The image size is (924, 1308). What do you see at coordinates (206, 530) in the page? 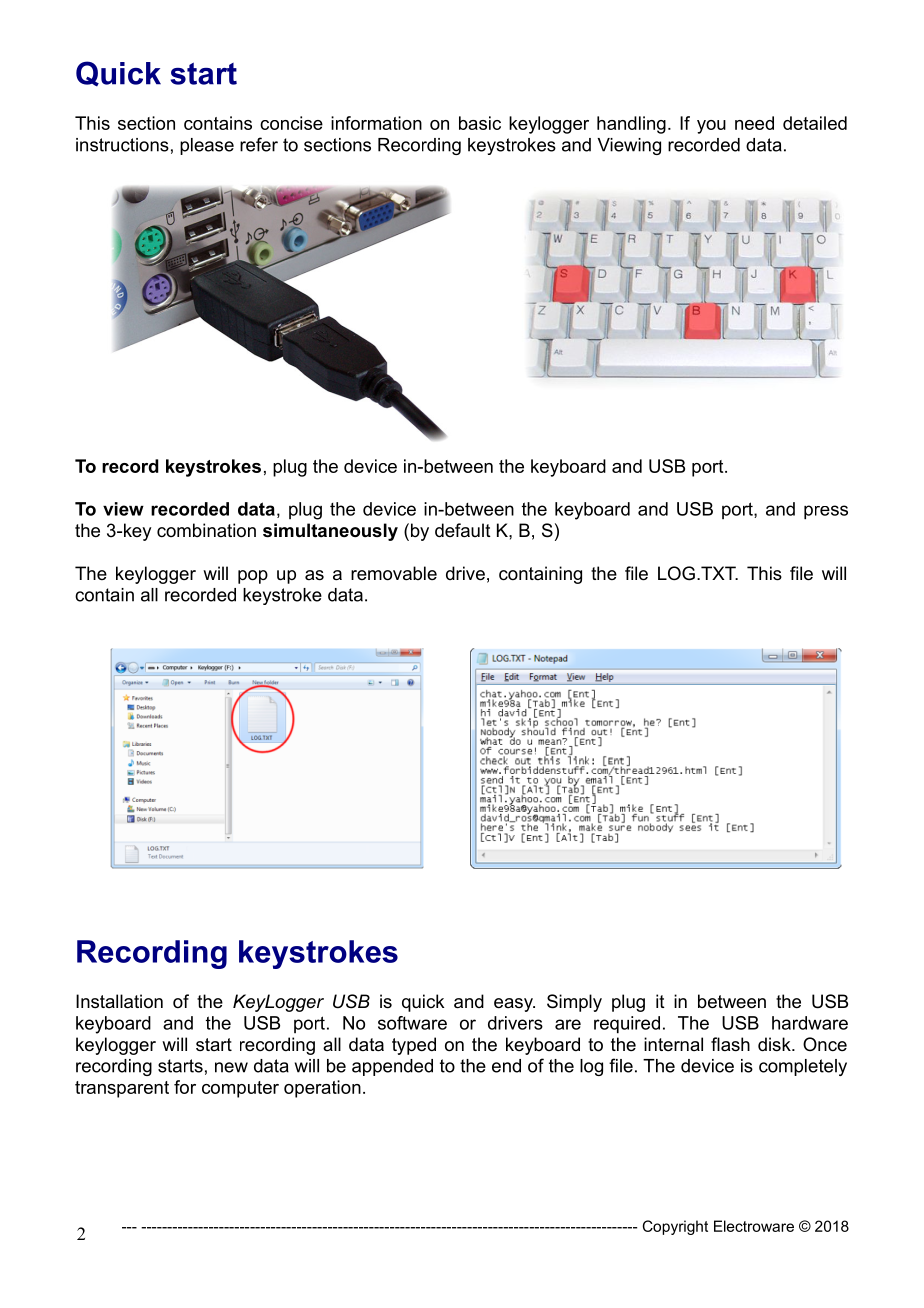
I see `combination` at bounding box center [206, 530].
